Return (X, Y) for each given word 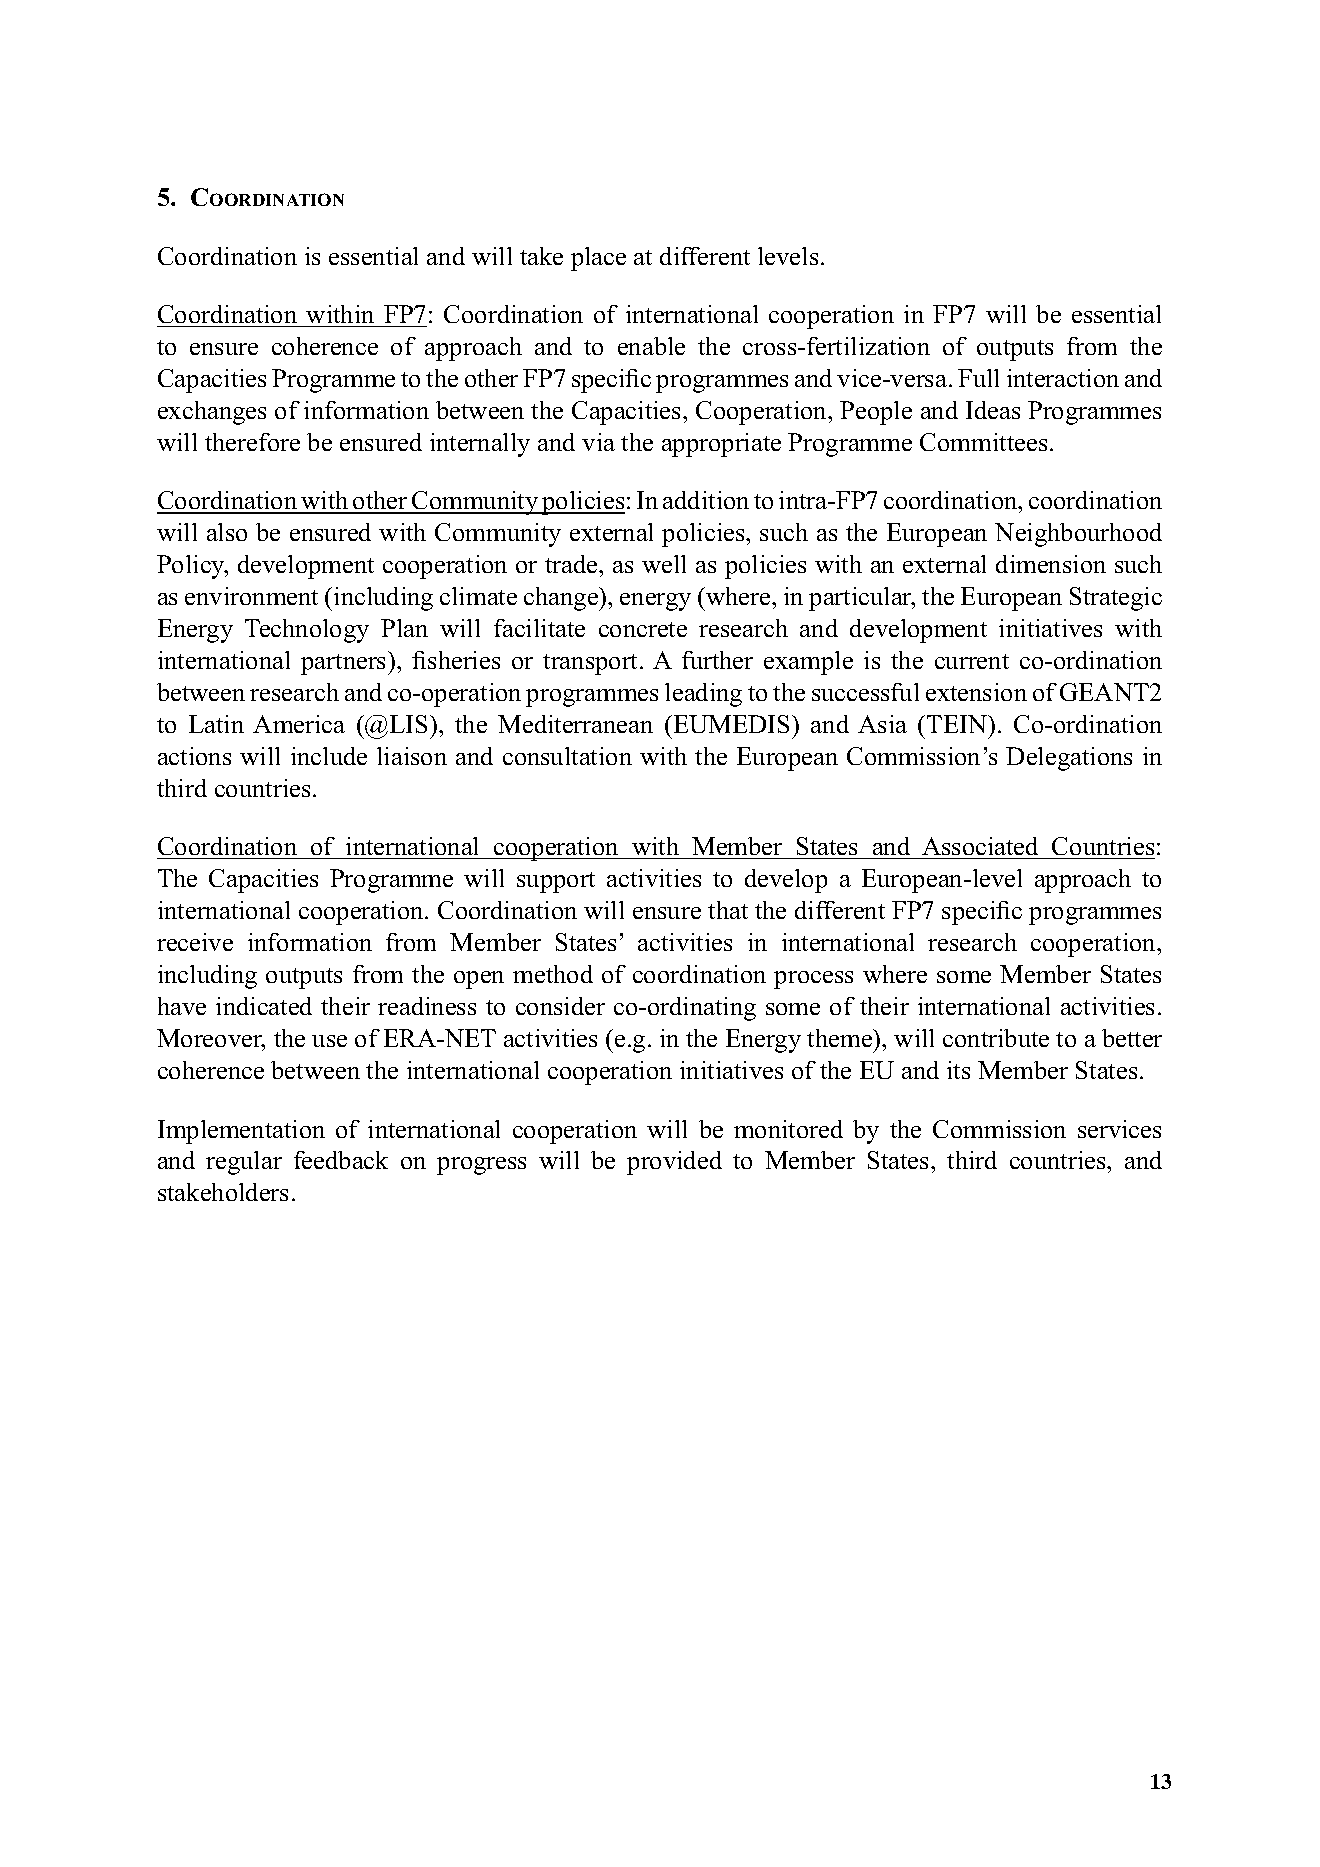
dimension (1051, 564)
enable (651, 346)
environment (251, 596)
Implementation (241, 1132)
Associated (980, 848)
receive (195, 942)
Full (978, 378)
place (598, 259)
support (556, 882)
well (664, 564)
